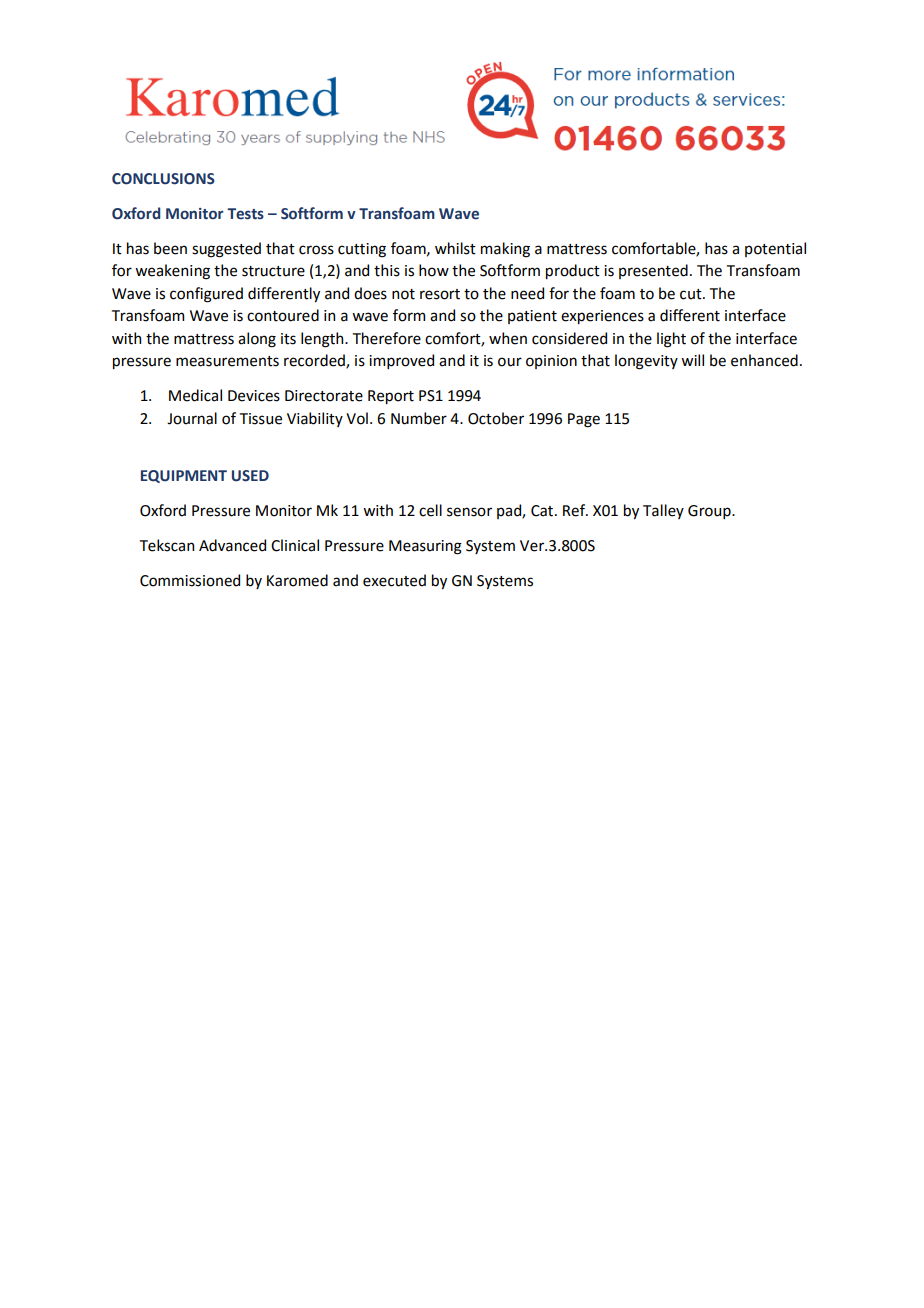 This image has height=1308, width=924. Describe the element at coordinates (261, 419) in the image. I see `Tissue` at that location.
